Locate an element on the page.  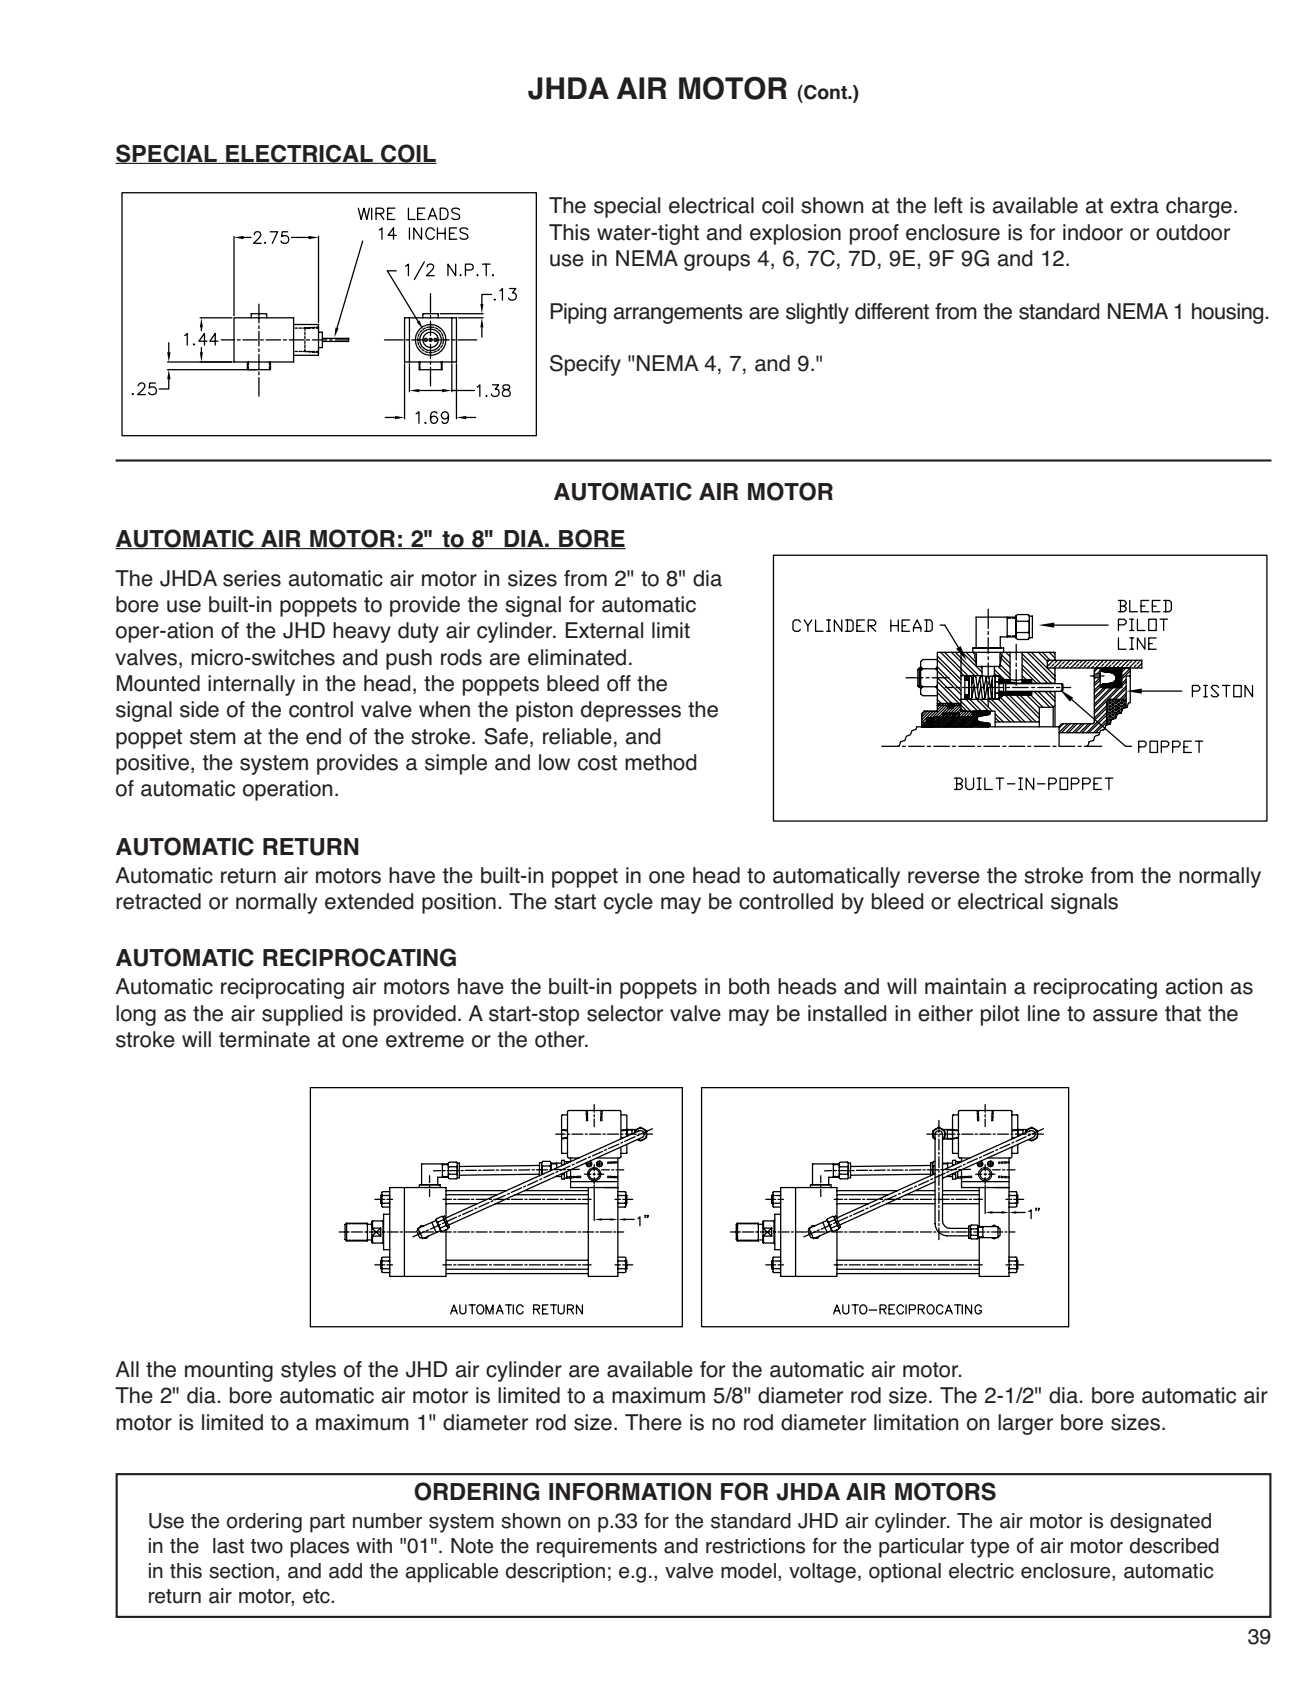
model is located at coordinates (748, 1571).
